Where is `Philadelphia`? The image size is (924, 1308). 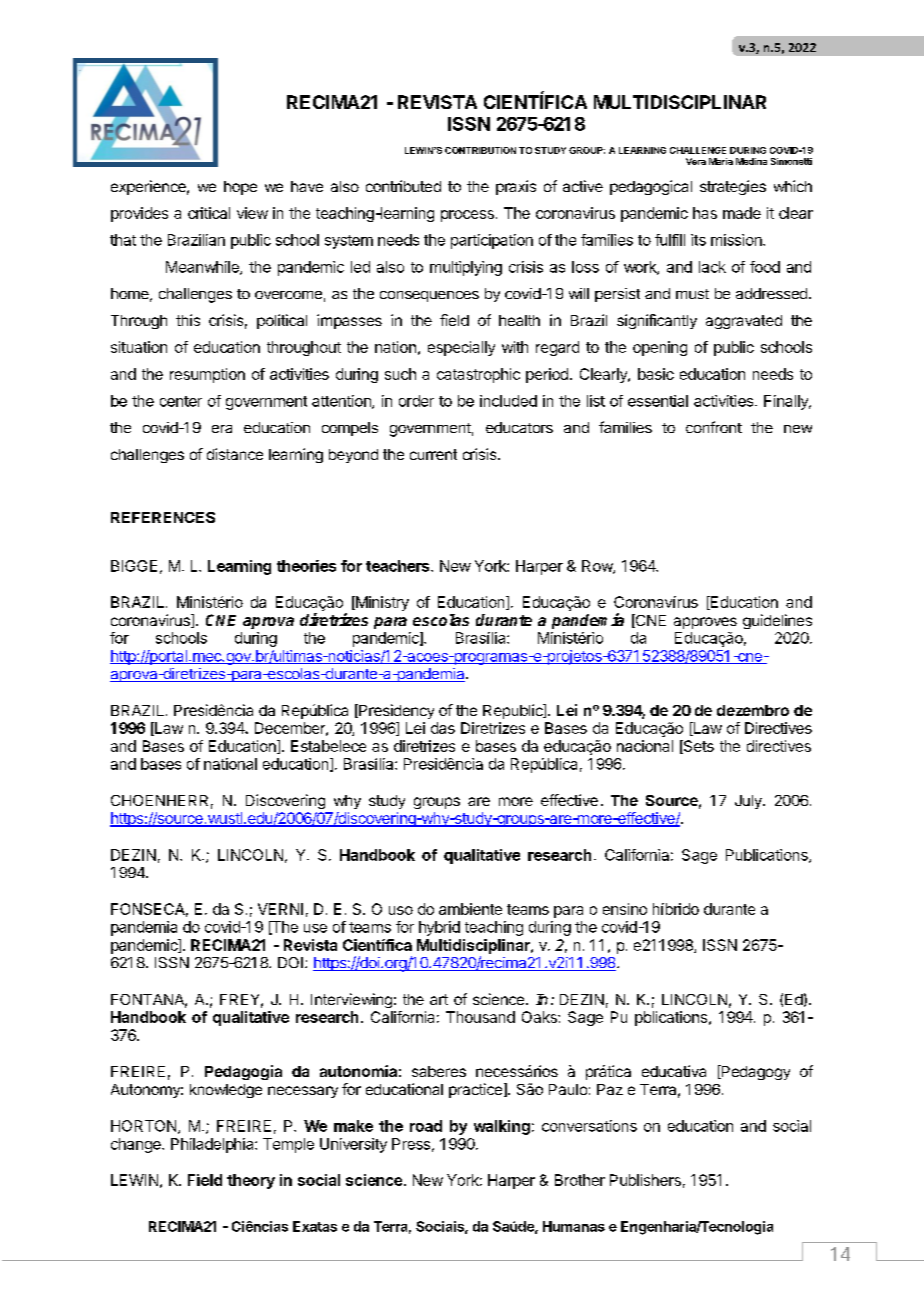 Philadelphia is located at coordinates (213, 1145).
